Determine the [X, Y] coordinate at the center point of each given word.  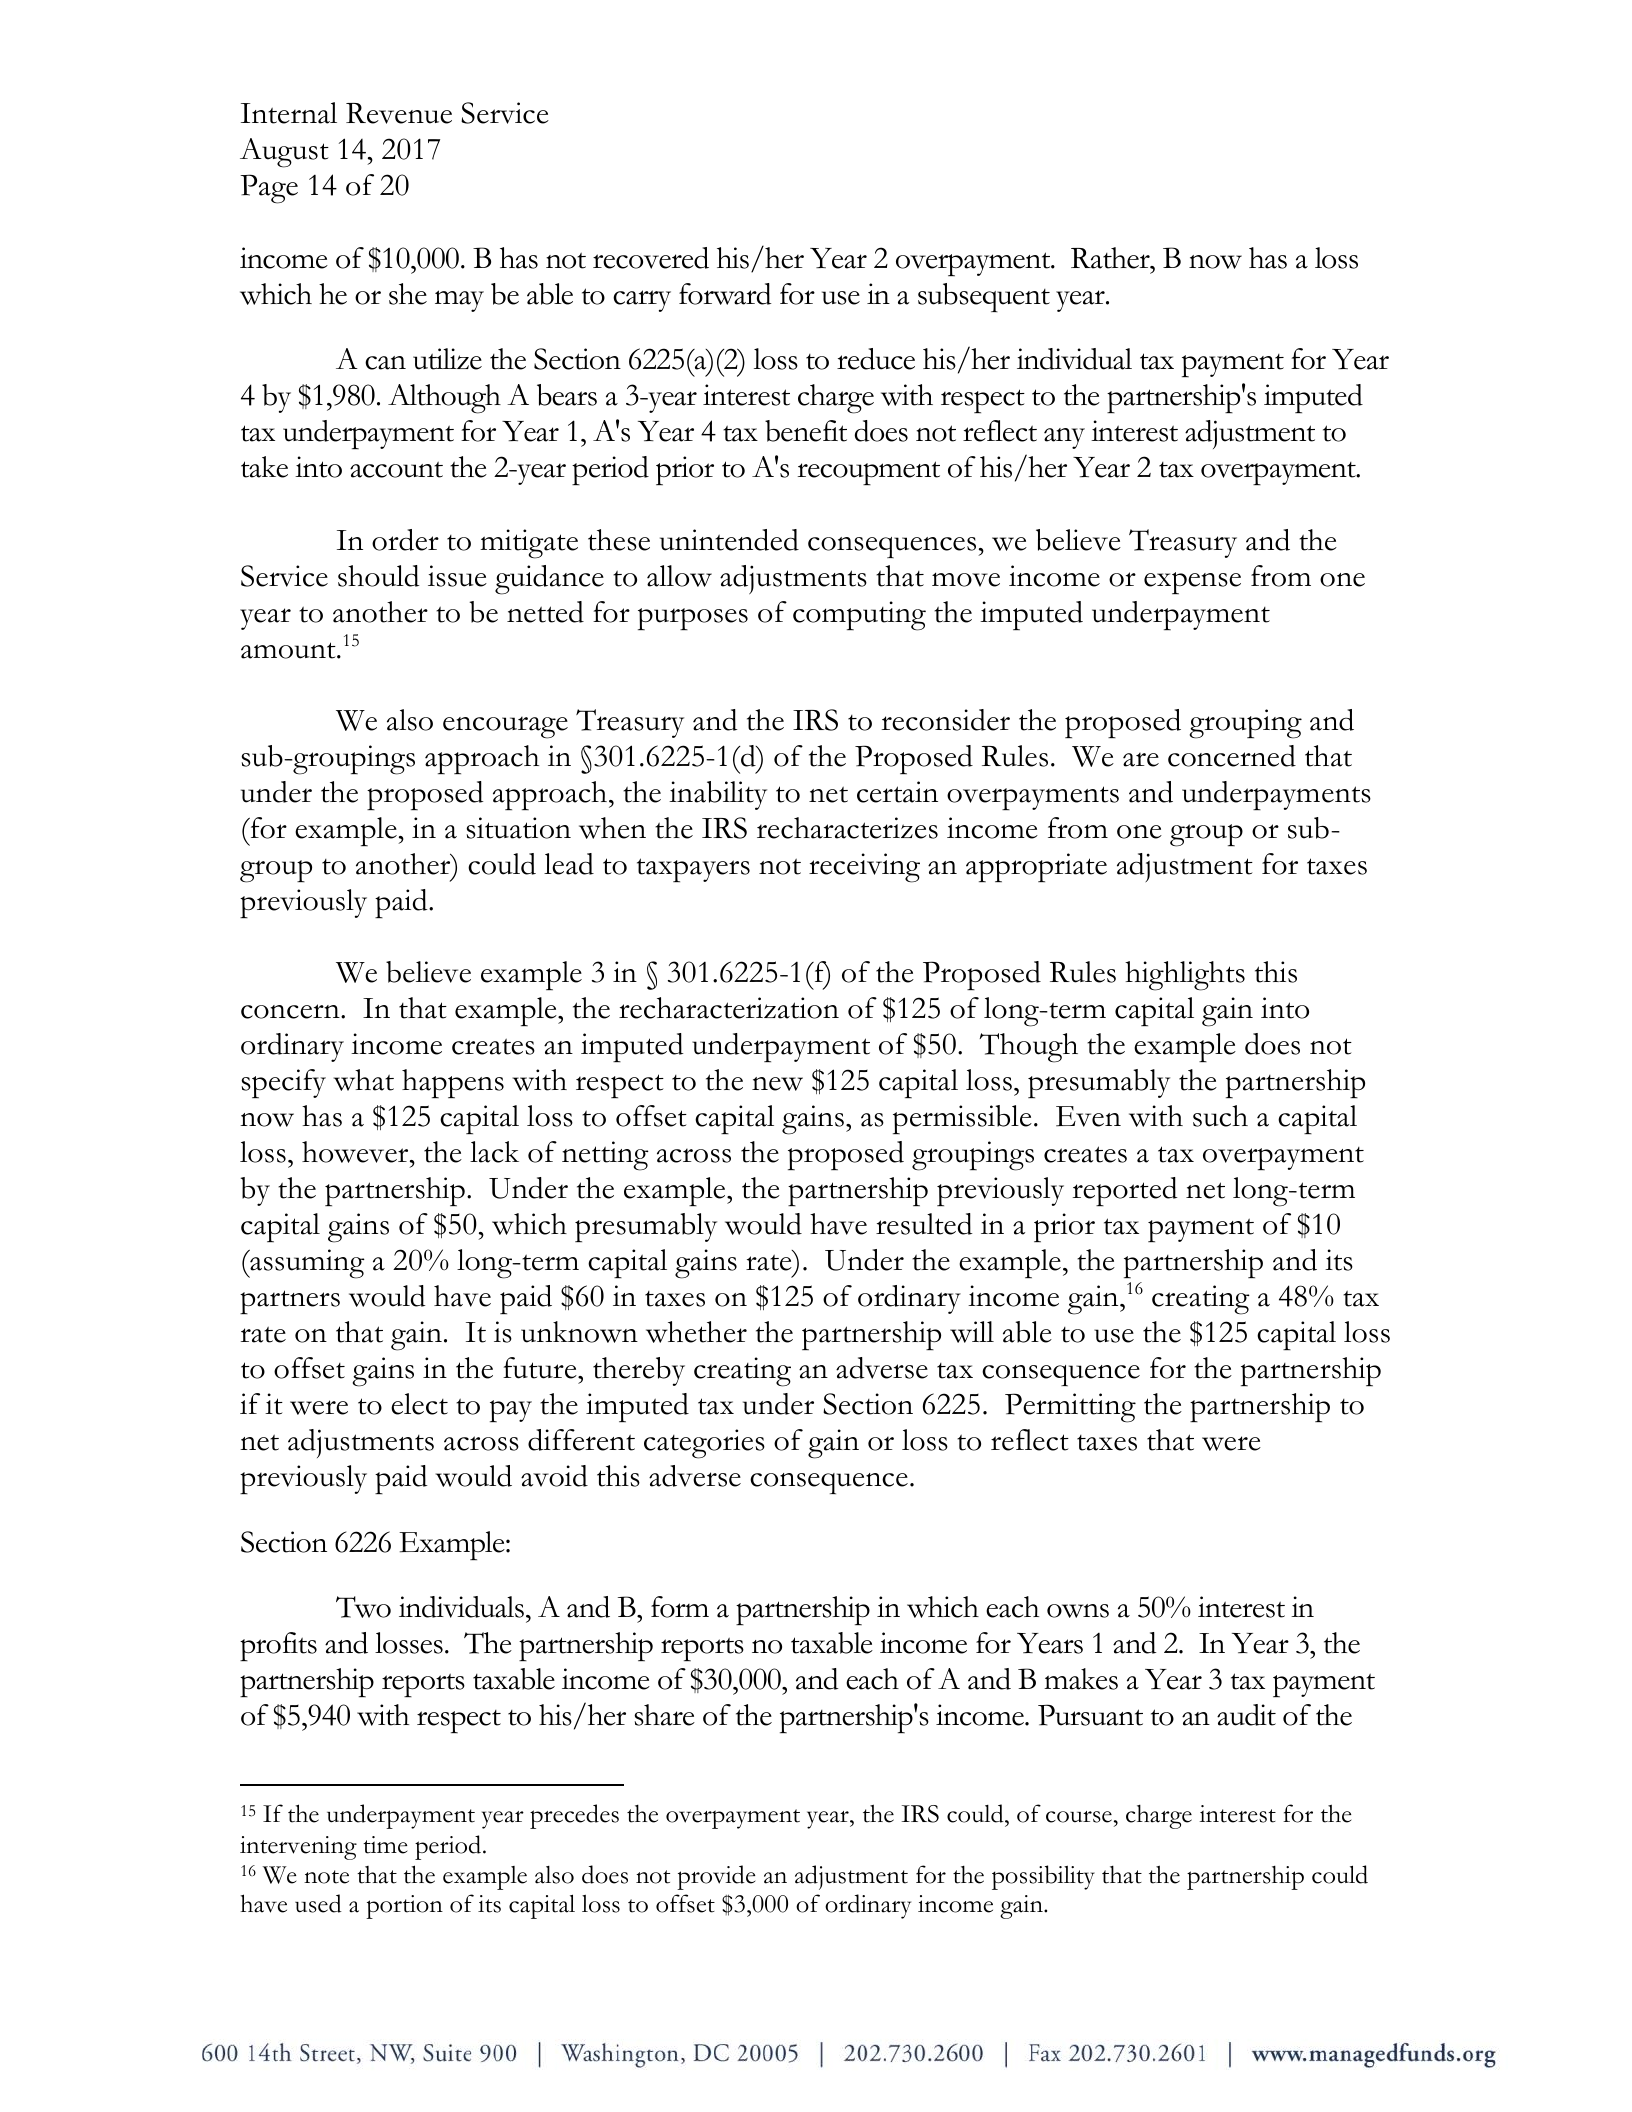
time [385, 1845]
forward [725, 294]
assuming [306, 1264]
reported [1125, 1192]
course [1079, 1817]
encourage [505, 728]
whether [696, 1332]
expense [1192, 583]
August [284, 153]
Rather [1111, 258]
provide [716, 1877]
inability [718, 795]
